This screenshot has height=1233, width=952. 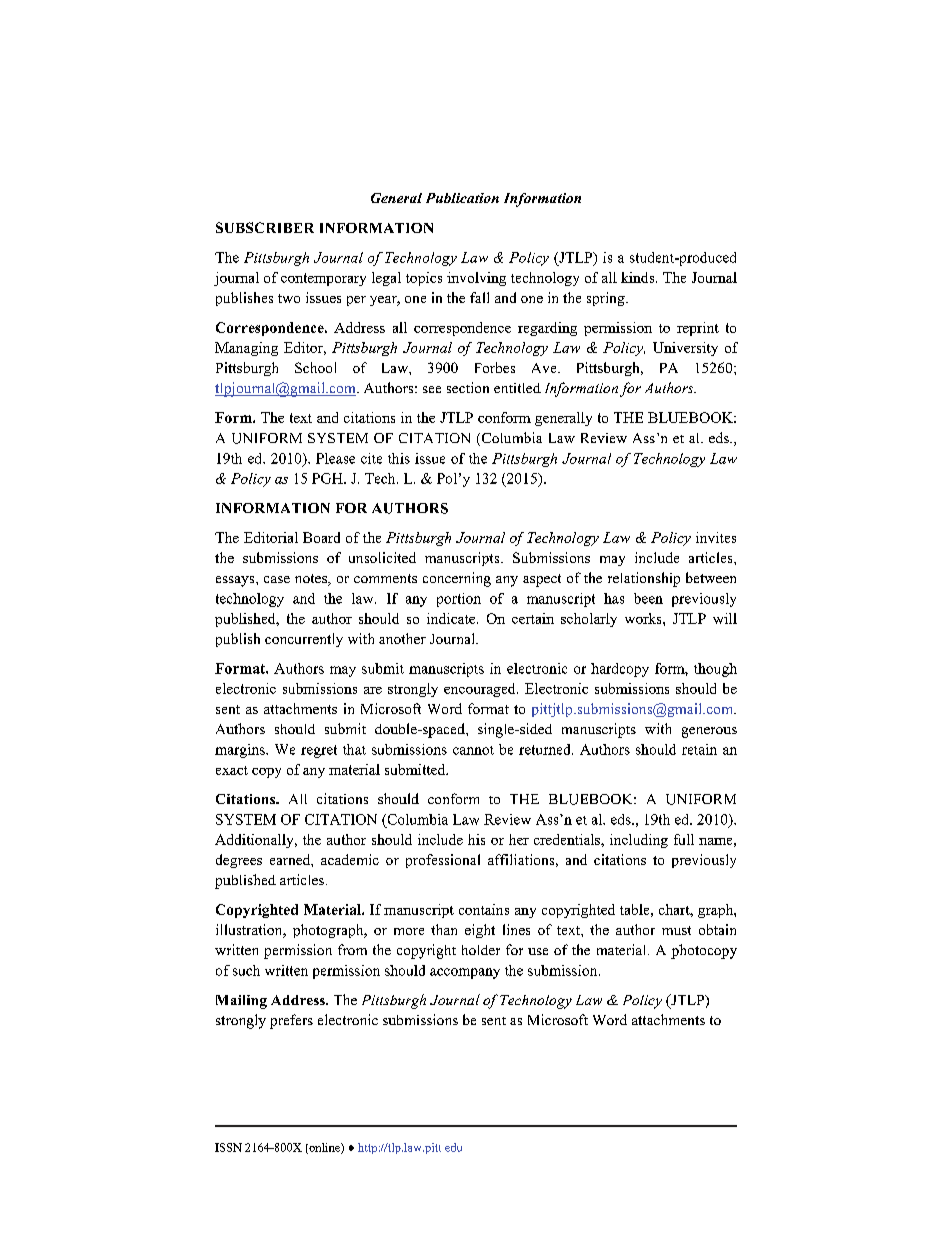 I want to click on encouraged, so click(x=481, y=690).
